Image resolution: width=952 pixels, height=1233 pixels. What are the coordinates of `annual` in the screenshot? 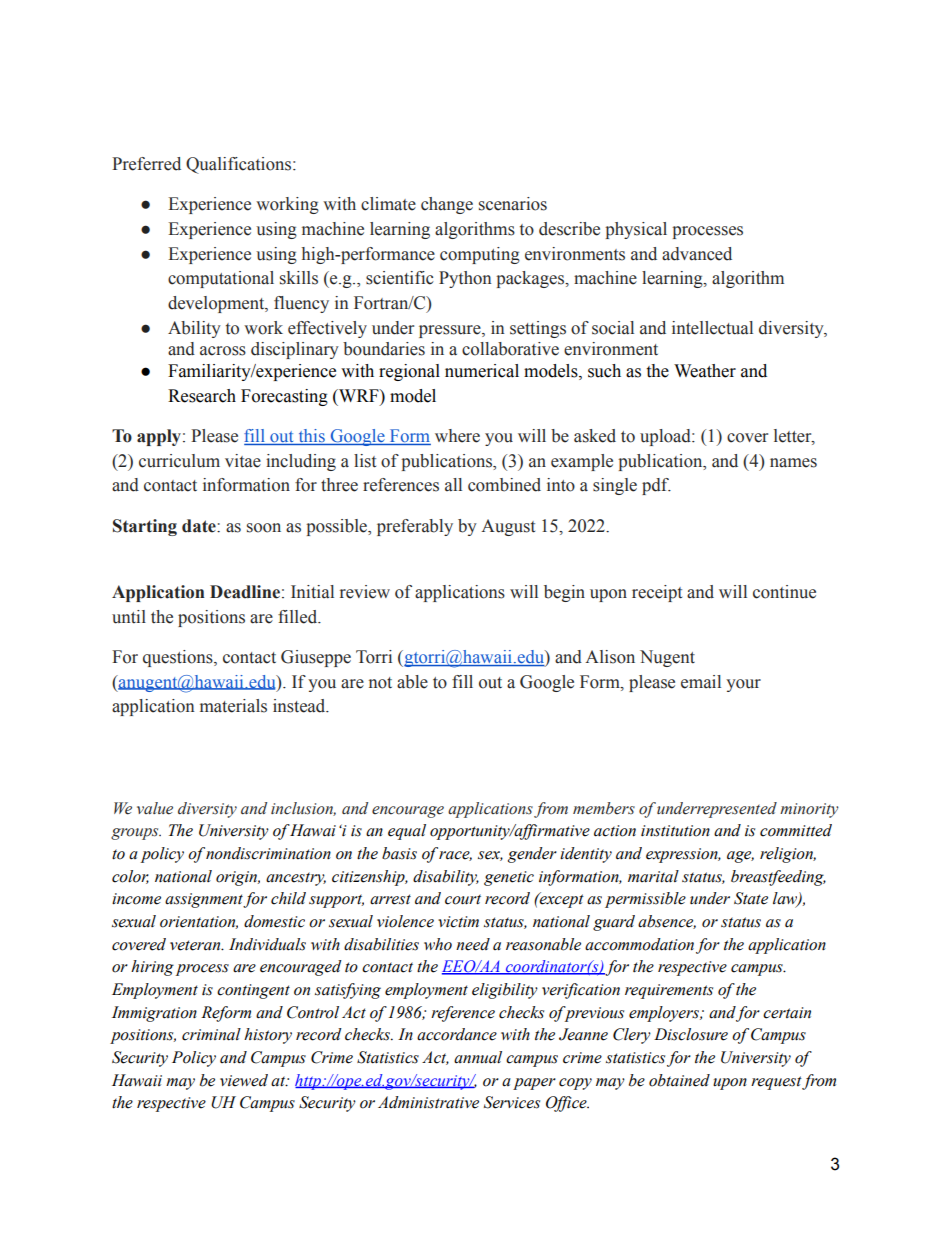 It's located at (478, 1057).
